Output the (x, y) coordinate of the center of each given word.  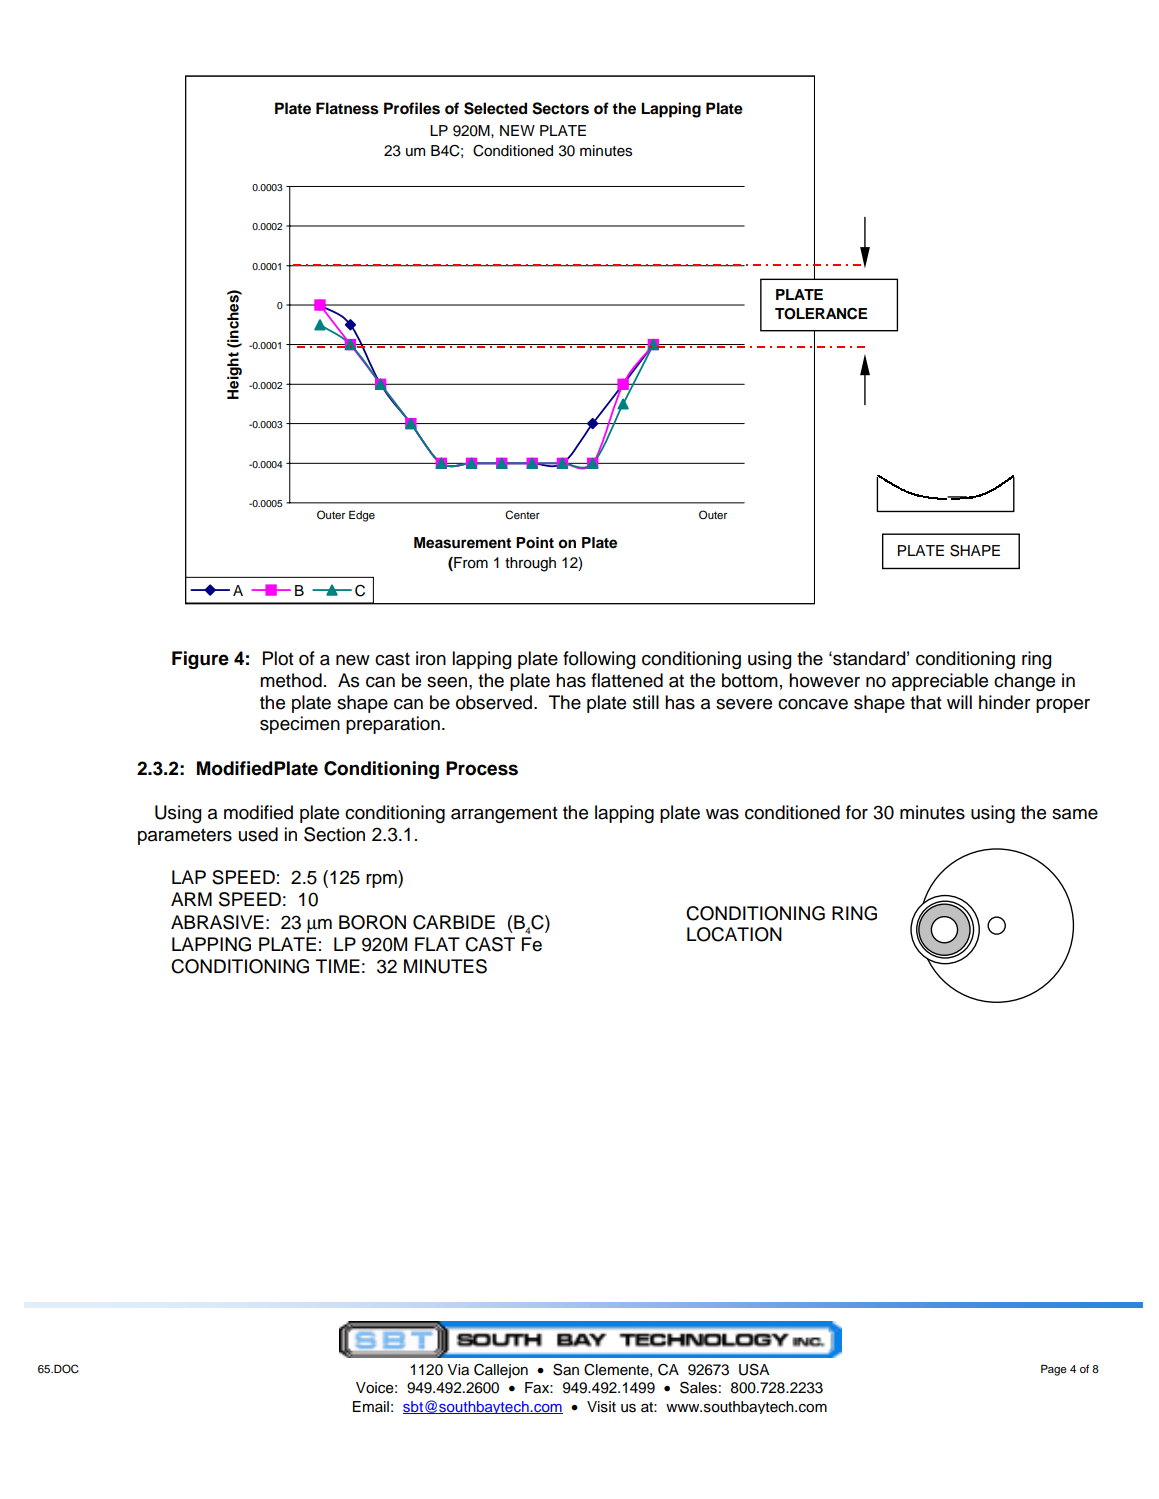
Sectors (560, 108)
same (1075, 814)
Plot (278, 658)
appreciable (940, 682)
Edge (362, 516)
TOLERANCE (821, 313)
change (1024, 682)
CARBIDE (454, 922)
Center (522, 515)
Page (1054, 1370)
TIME (338, 966)
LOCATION (734, 934)
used (258, 834)
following (599, 660)
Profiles (412, 108)
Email (371, 1406)
